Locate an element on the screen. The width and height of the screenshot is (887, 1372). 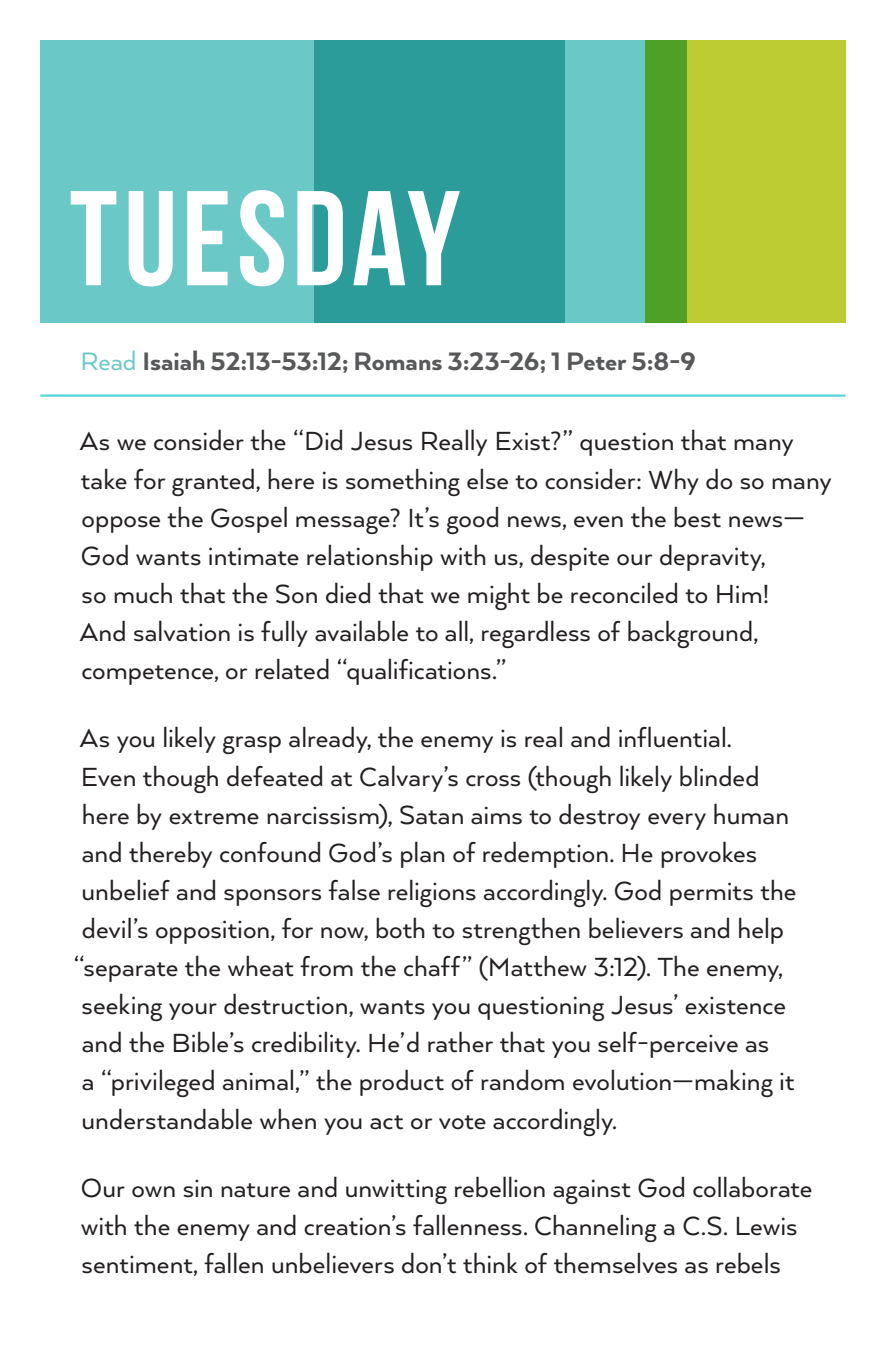
blinded is located at coordinates (719, 776).
